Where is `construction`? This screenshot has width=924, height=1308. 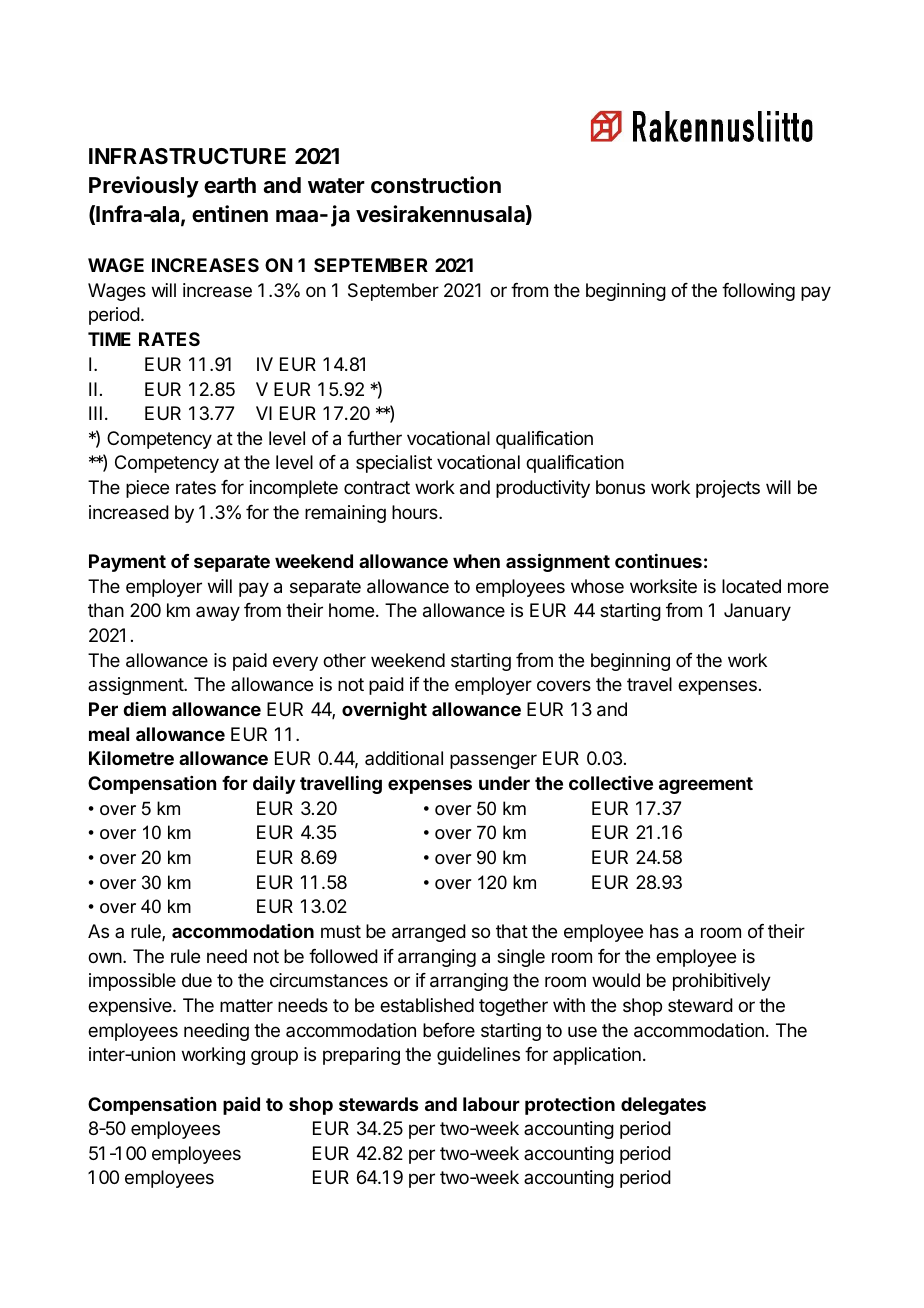
construction is located at coordinates (436, 185).
